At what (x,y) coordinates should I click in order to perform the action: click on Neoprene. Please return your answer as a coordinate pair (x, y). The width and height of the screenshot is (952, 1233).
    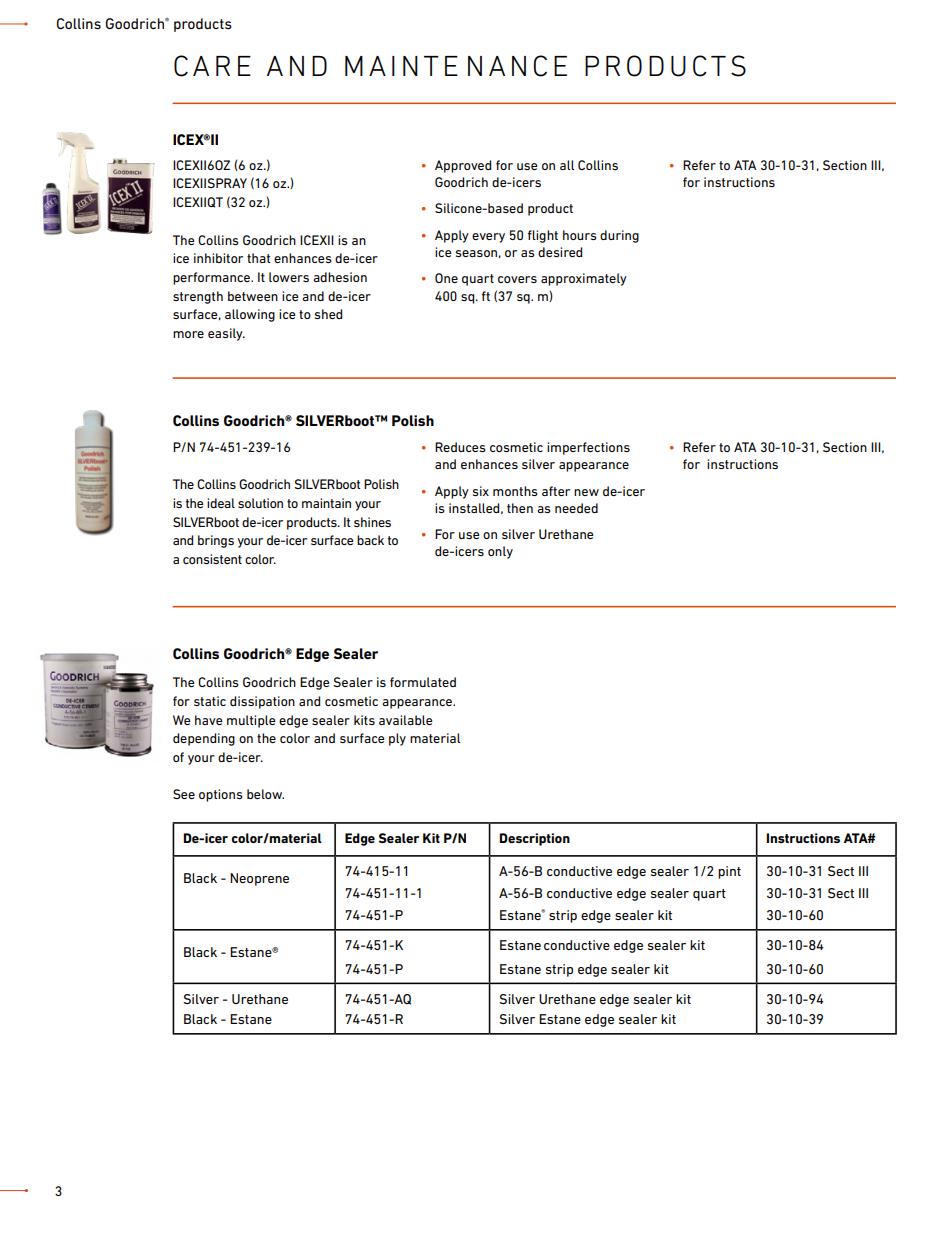
    Looking at the image, I should click on (259, 879).
